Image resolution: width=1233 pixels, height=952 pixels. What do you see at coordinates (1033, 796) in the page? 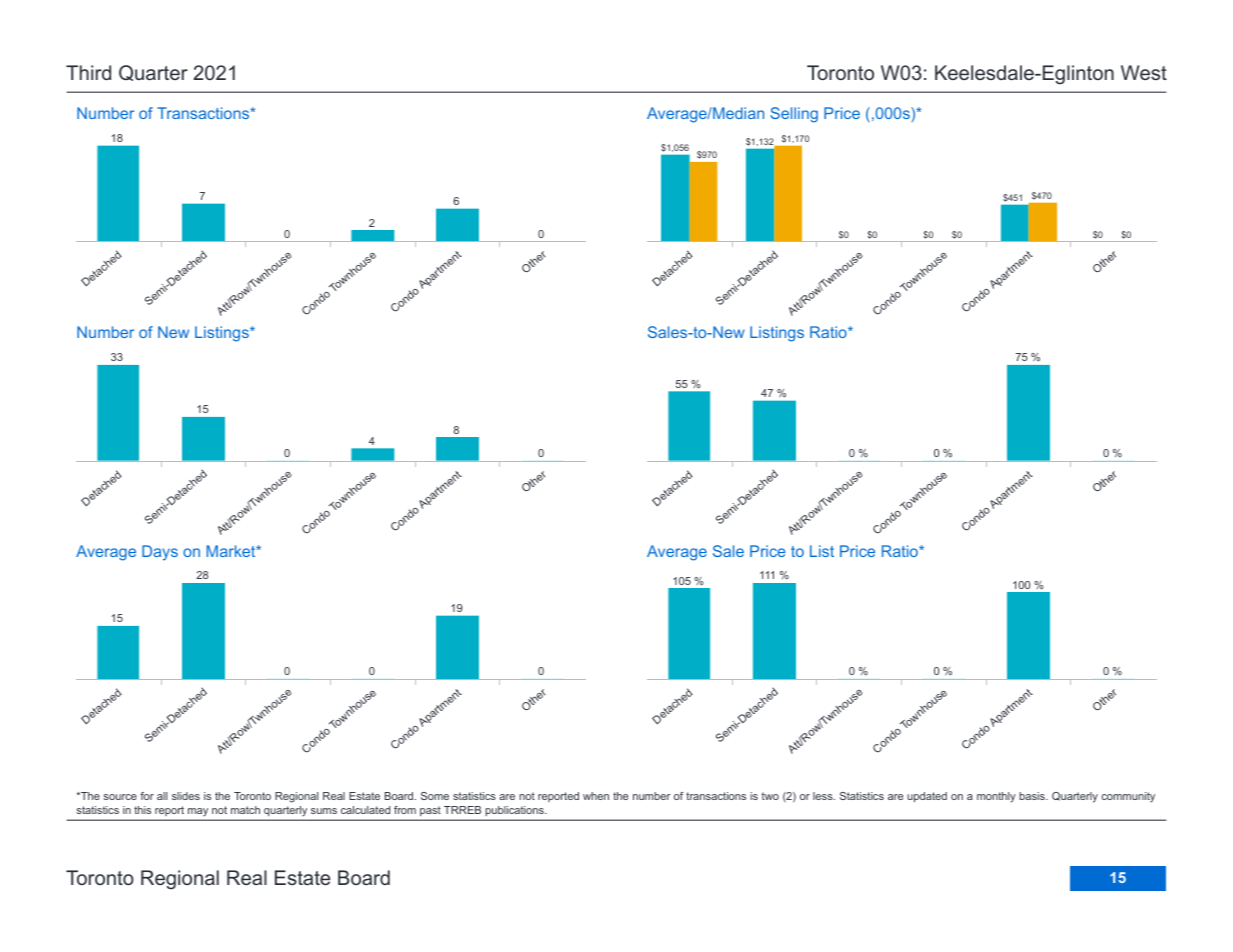
I see `basis` at bounding box center [1033, 796].
